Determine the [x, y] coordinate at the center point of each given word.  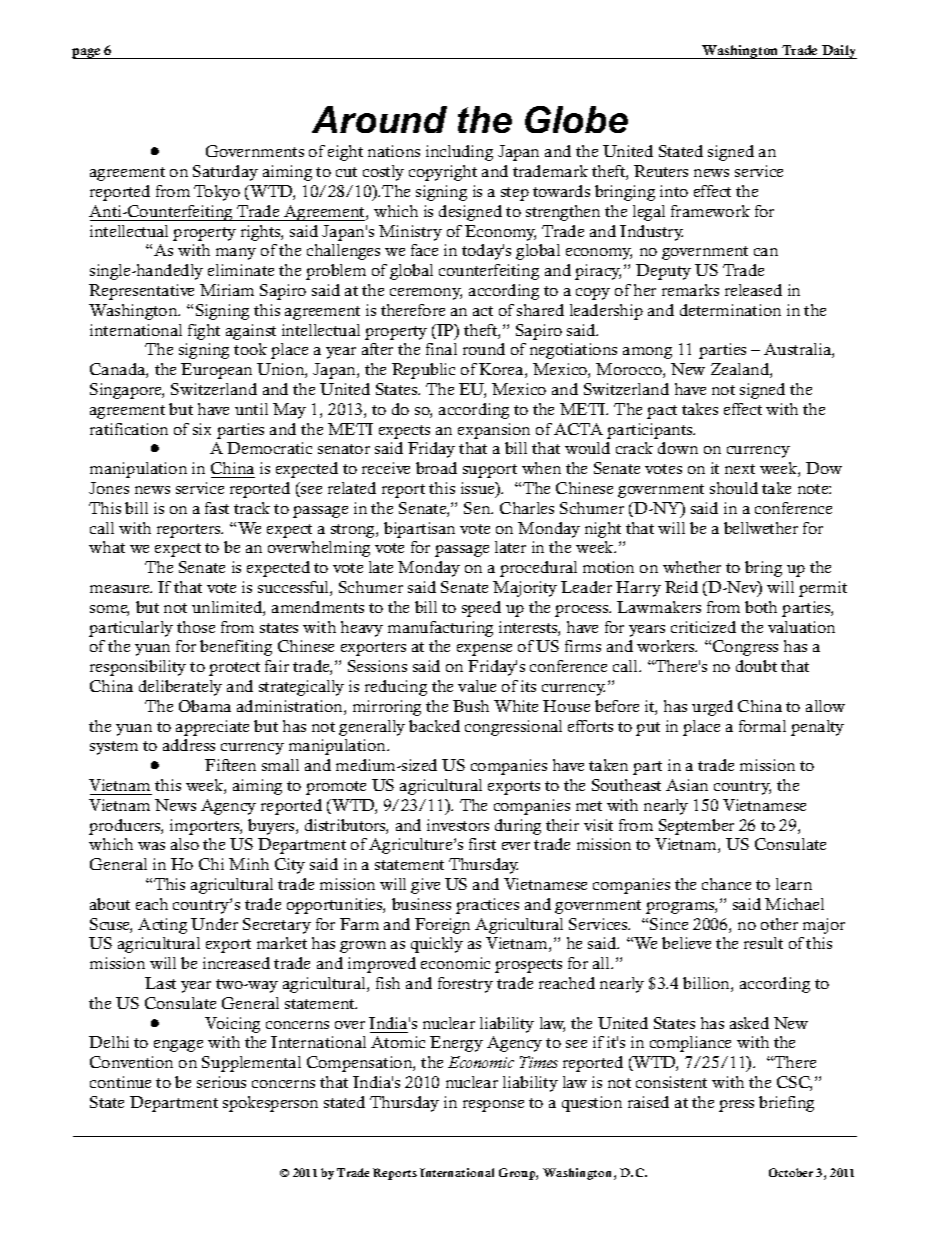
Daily [838, 52]
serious [221, 1082]
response [493, 1106]
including [459, 153]
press [736, 1106]
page [87, 53]
